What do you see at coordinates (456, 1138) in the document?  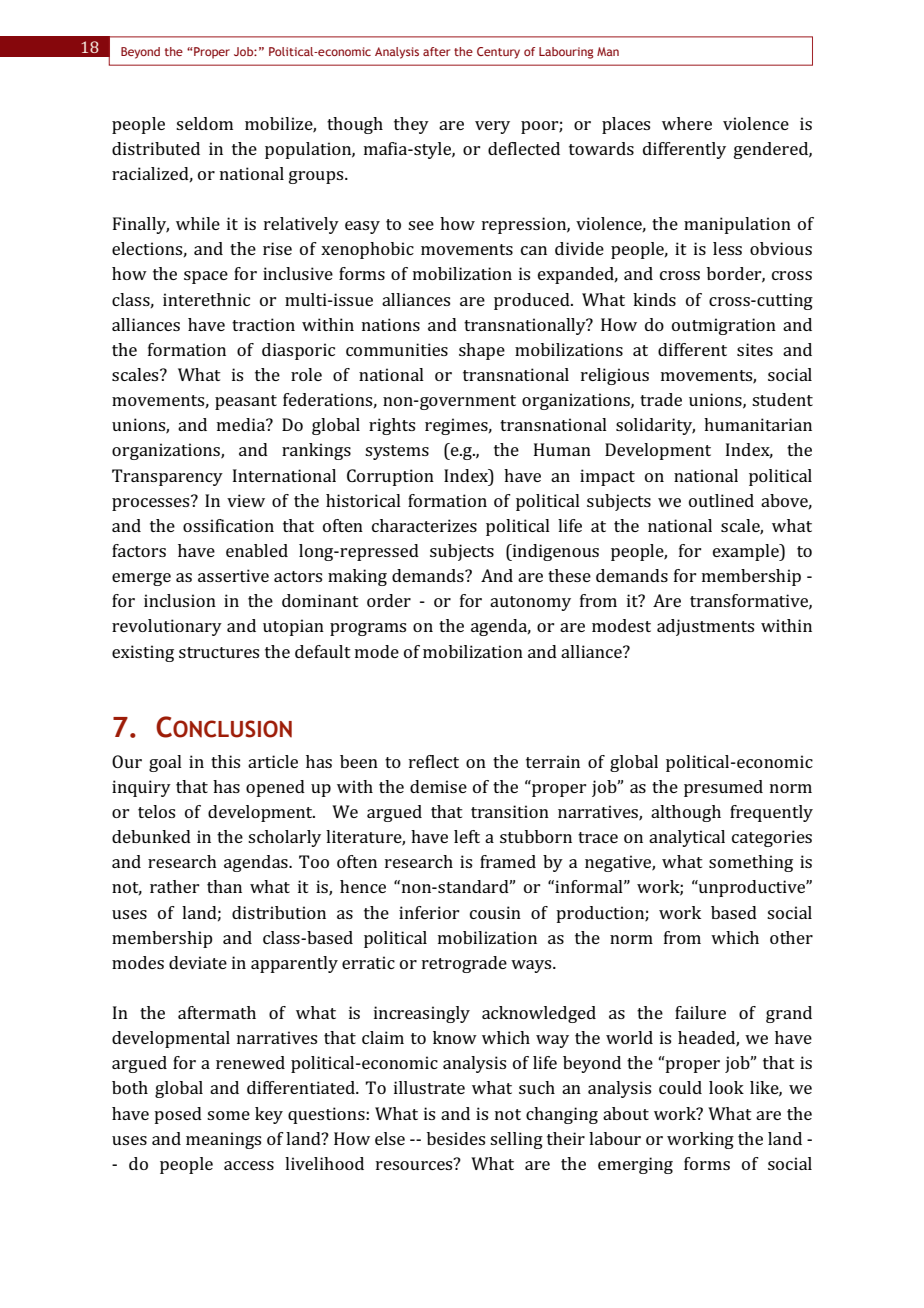 I see `besides` at bounding box center [456, 1138].
